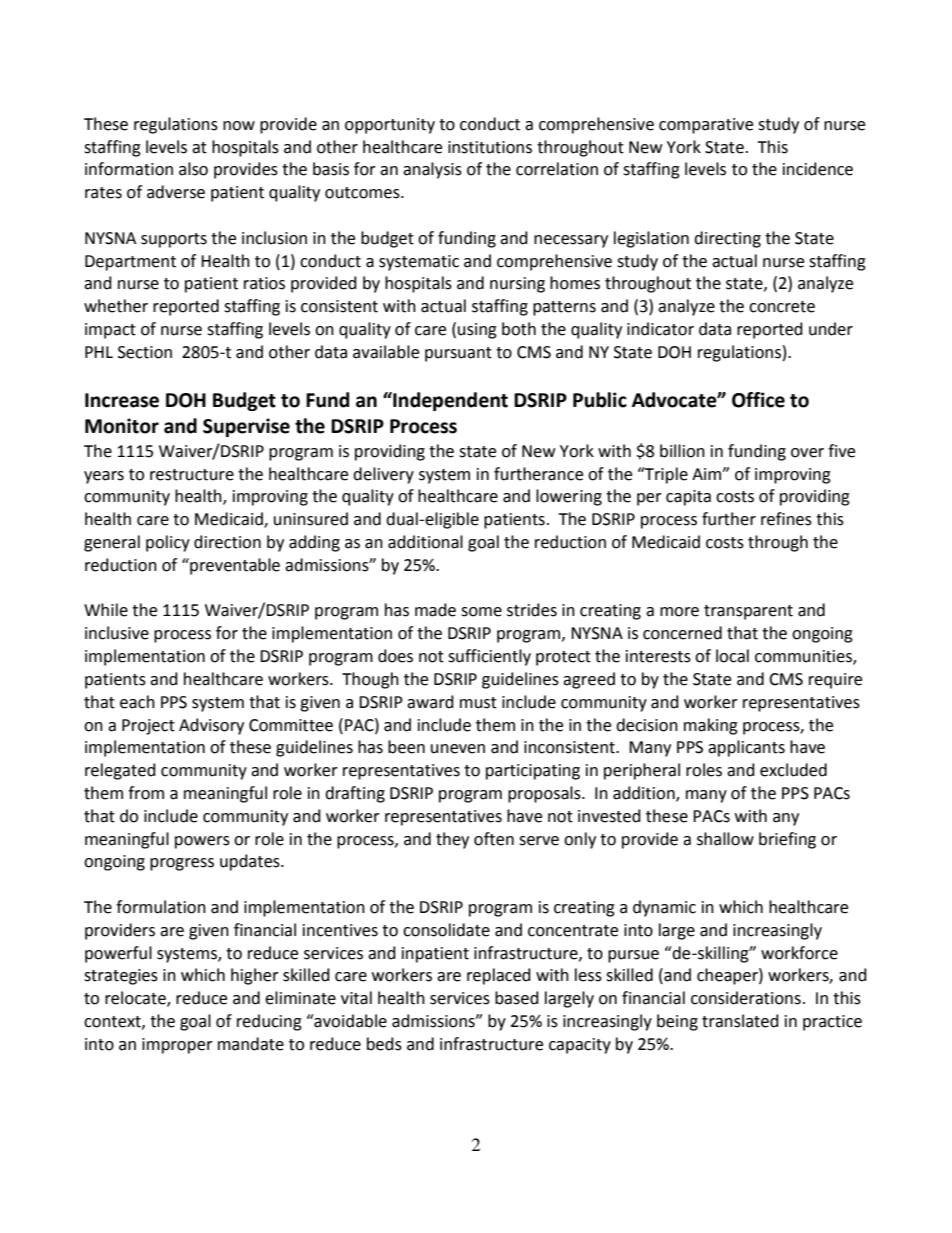  What do you see at coordinates (725, 839) in the image?
I see `shallow` at bounding box center [725, 839].
